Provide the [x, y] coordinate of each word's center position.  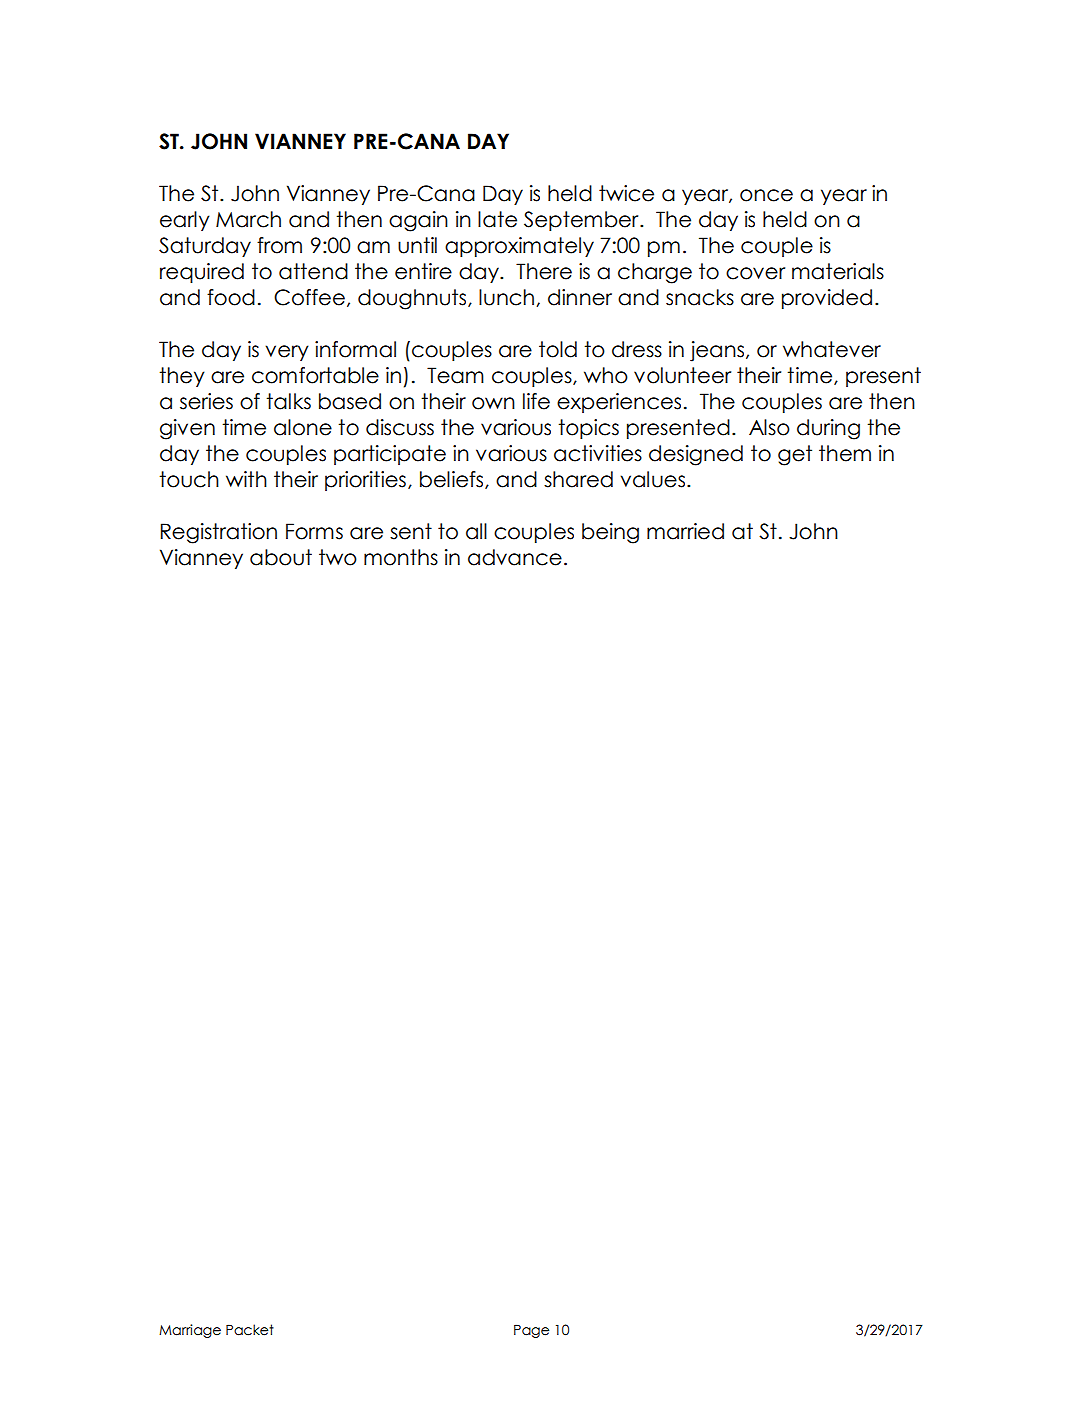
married [685, 531]
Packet [250, 1330]
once [766, 195]
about [281, 557]
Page [531, 1331]
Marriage [190, 1331]
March [248, 219]
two [338, 557]
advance [515, 557]
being [610, 533]
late [497, 219]
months [401, 557]
